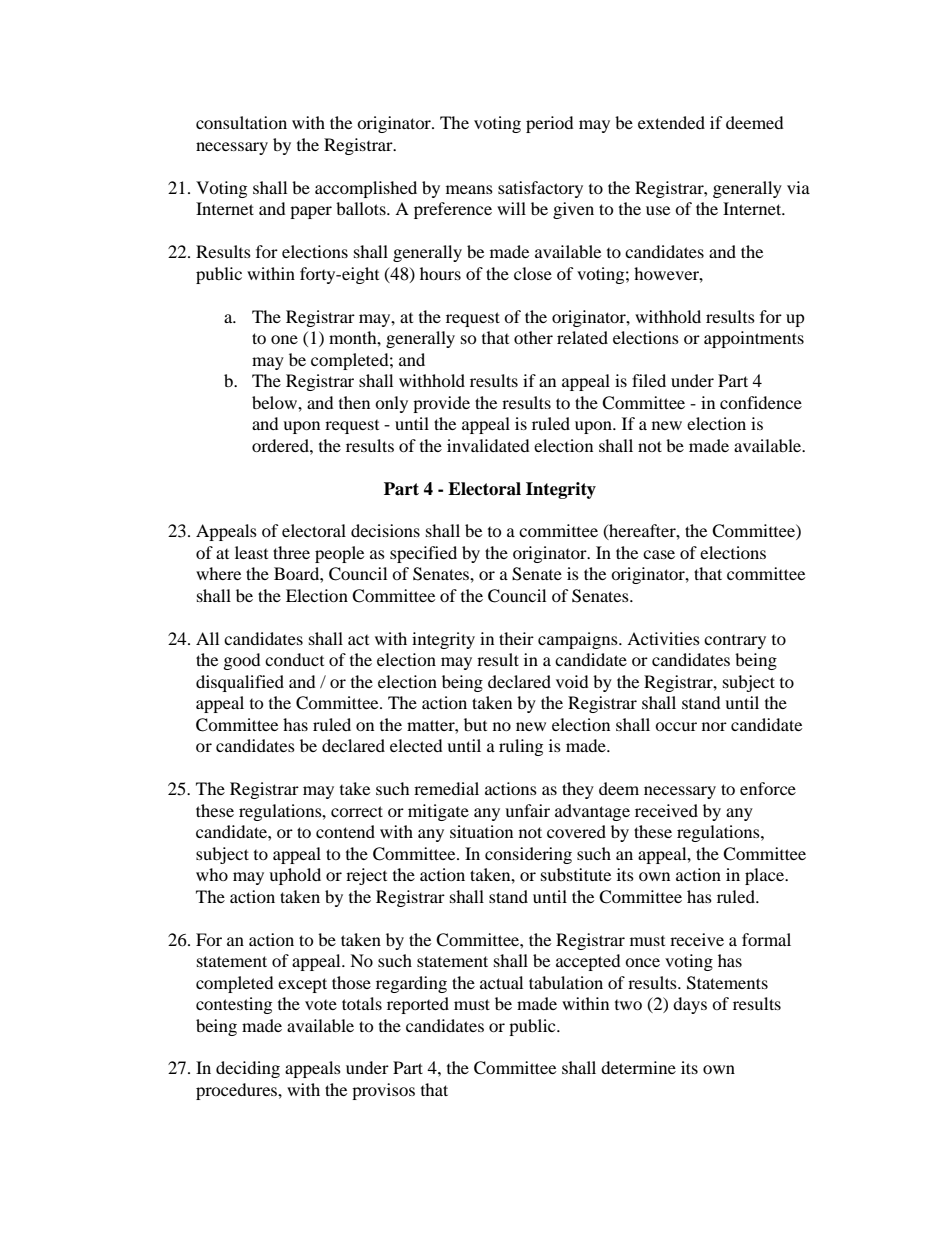 This screenshot has height=1233, width=952. Describe the element at coordinates (550, 124) in the screenshot. I see `period` at that location.
